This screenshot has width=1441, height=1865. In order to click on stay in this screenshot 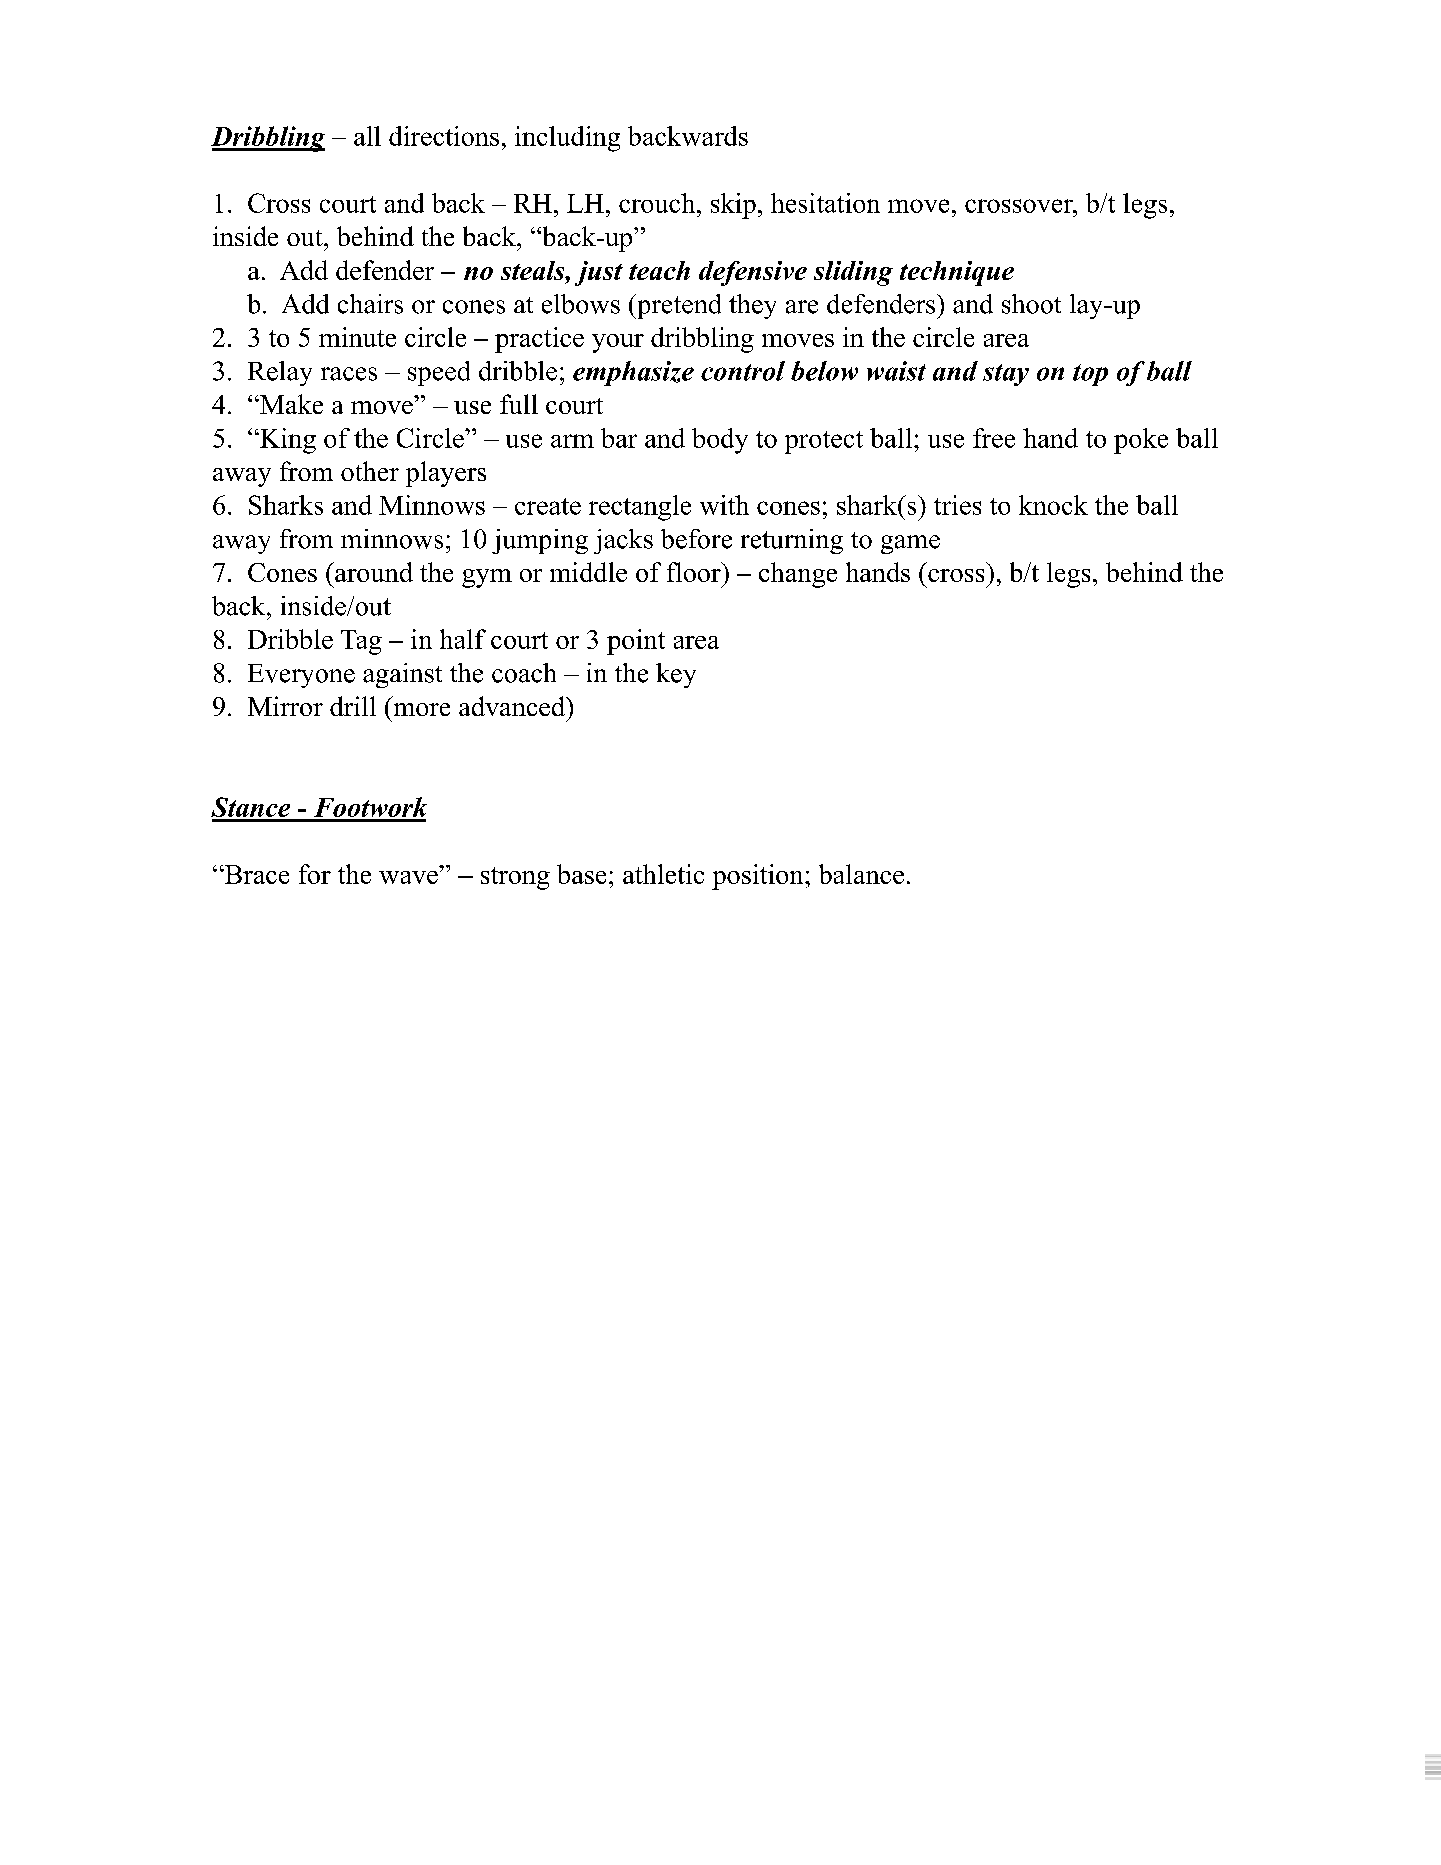, I will do `click(1006, 375)`.
